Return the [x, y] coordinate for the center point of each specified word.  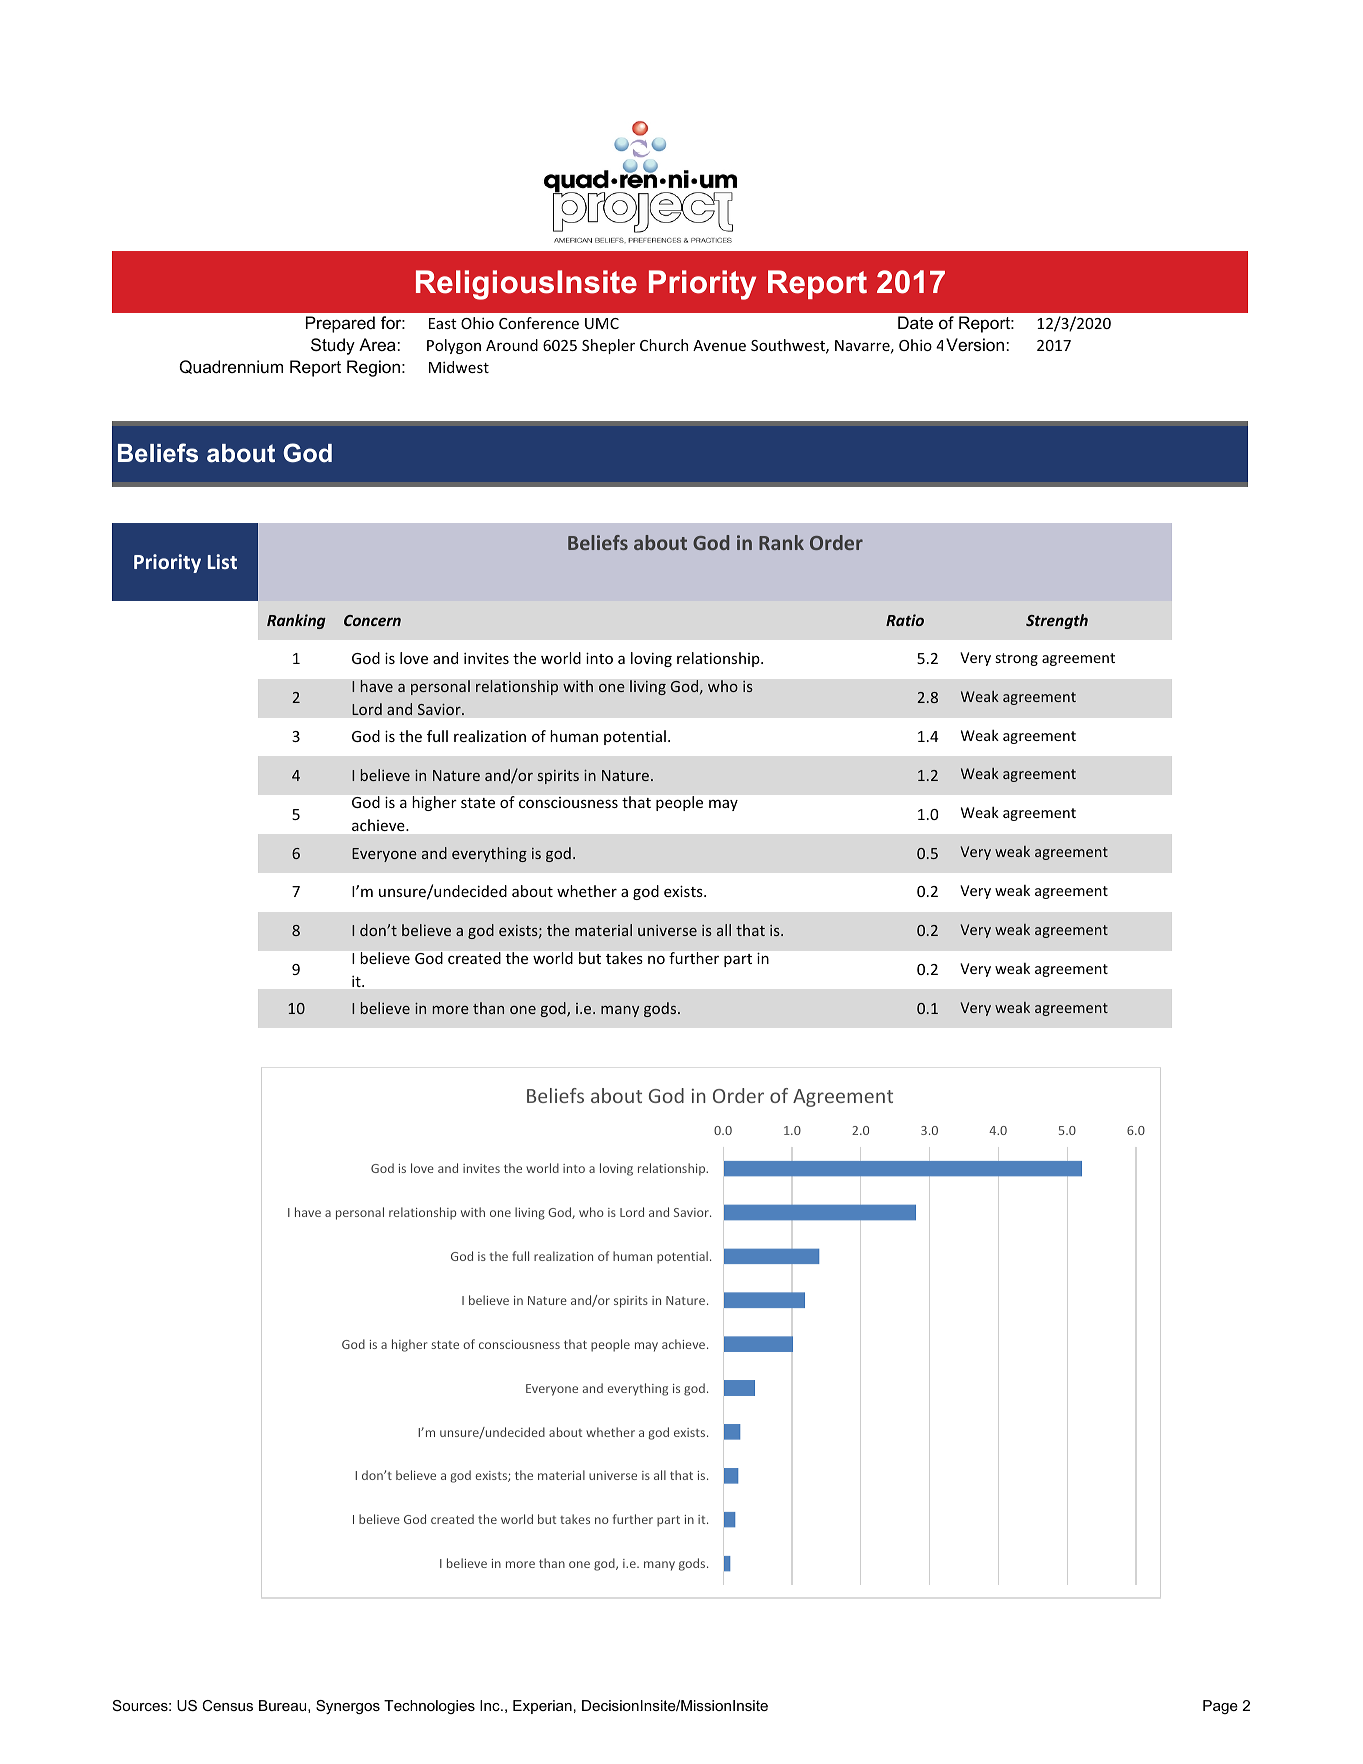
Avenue [719, 345]
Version [975, 344]
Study [333, 346]
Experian [542, 1707]
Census [227, 1705]
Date [915, 322]
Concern [372, 620]
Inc [491, 1705]
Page [1220, 1707]
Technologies [429, 1707]
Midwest [459, 367]
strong [1017, 659]
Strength [1057, 621]
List [222, 561]
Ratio [905, 620]
